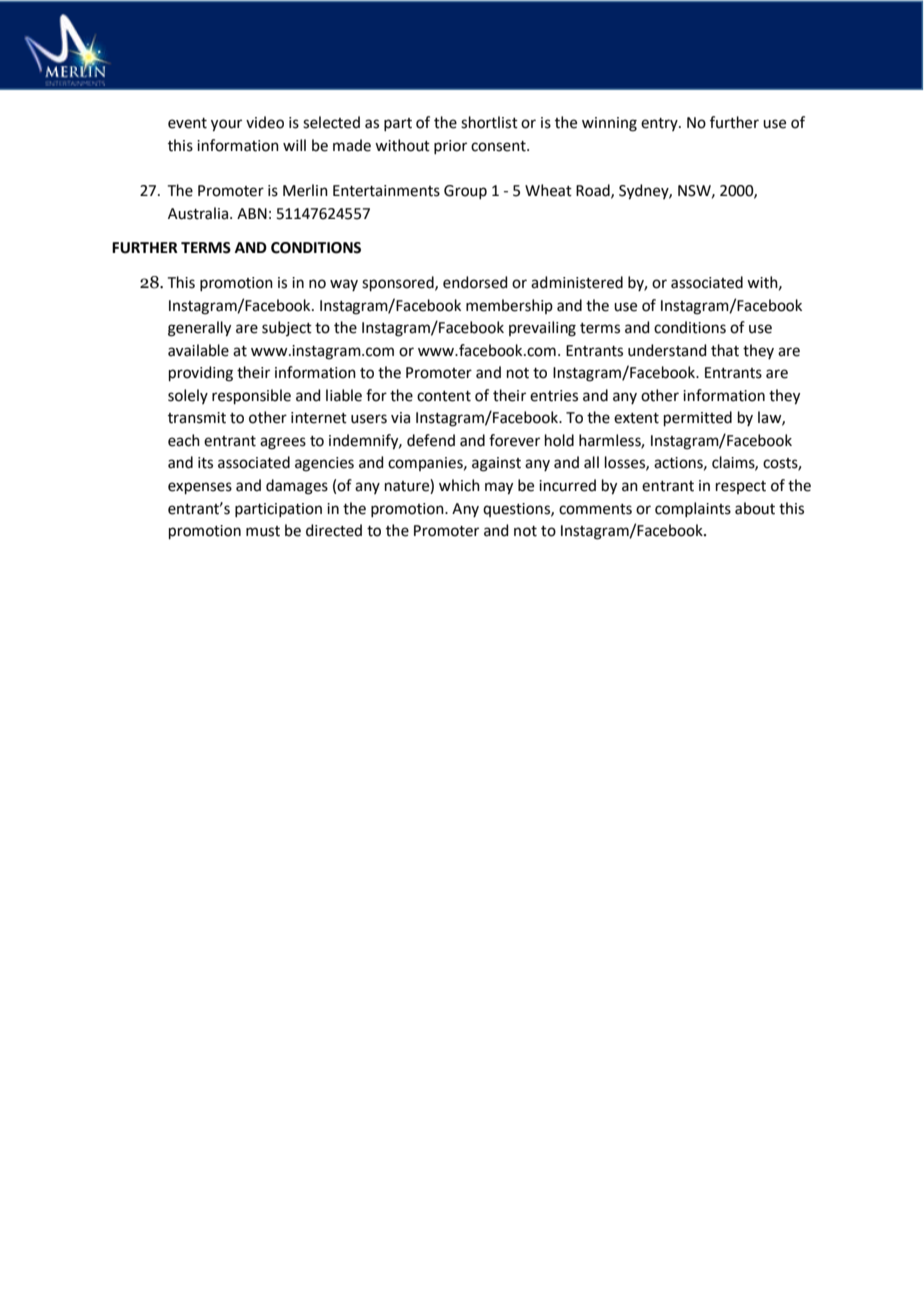  I want to click on ABN, so click(252, 213).
